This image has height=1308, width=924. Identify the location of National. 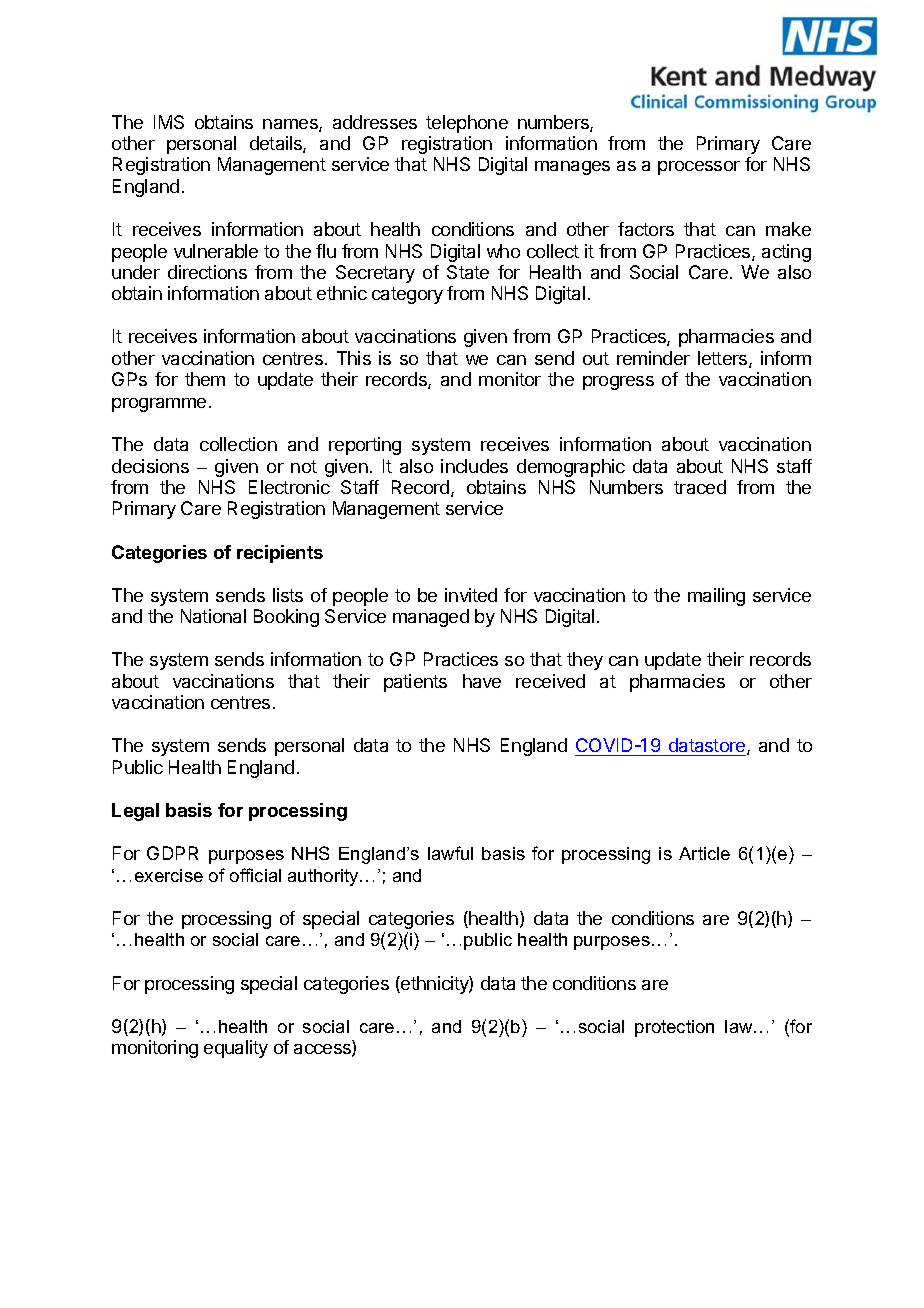
(213, 616).
